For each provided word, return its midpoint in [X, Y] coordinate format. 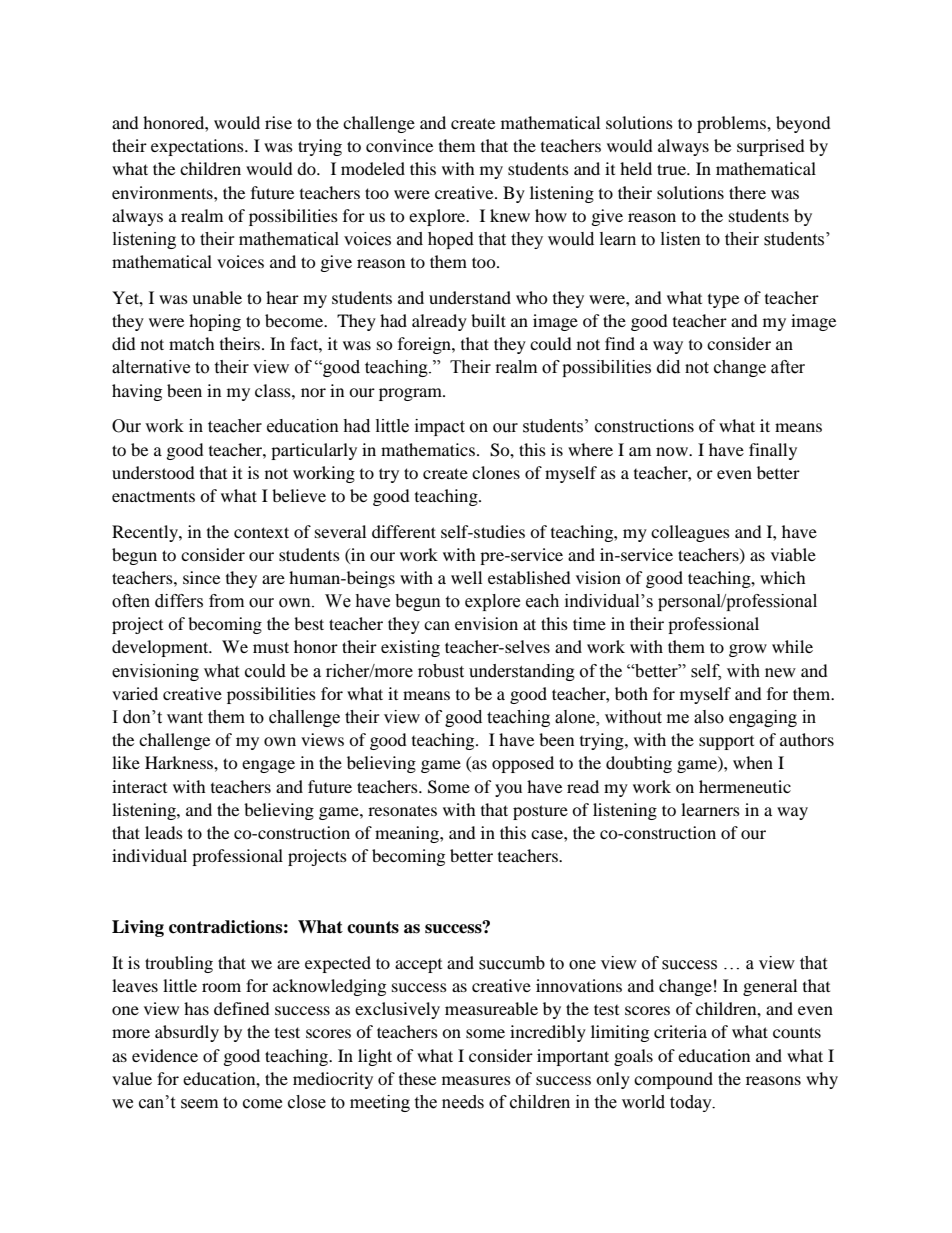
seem [199, 1104]
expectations [198, 147]
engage [268, 766]
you [508, 790]
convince [399, 145]
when [753, 762]
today [692, 1103]
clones [496, 472]
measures [476, 1080]
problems [732, 124]
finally [773, 451]
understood [153, 472]
